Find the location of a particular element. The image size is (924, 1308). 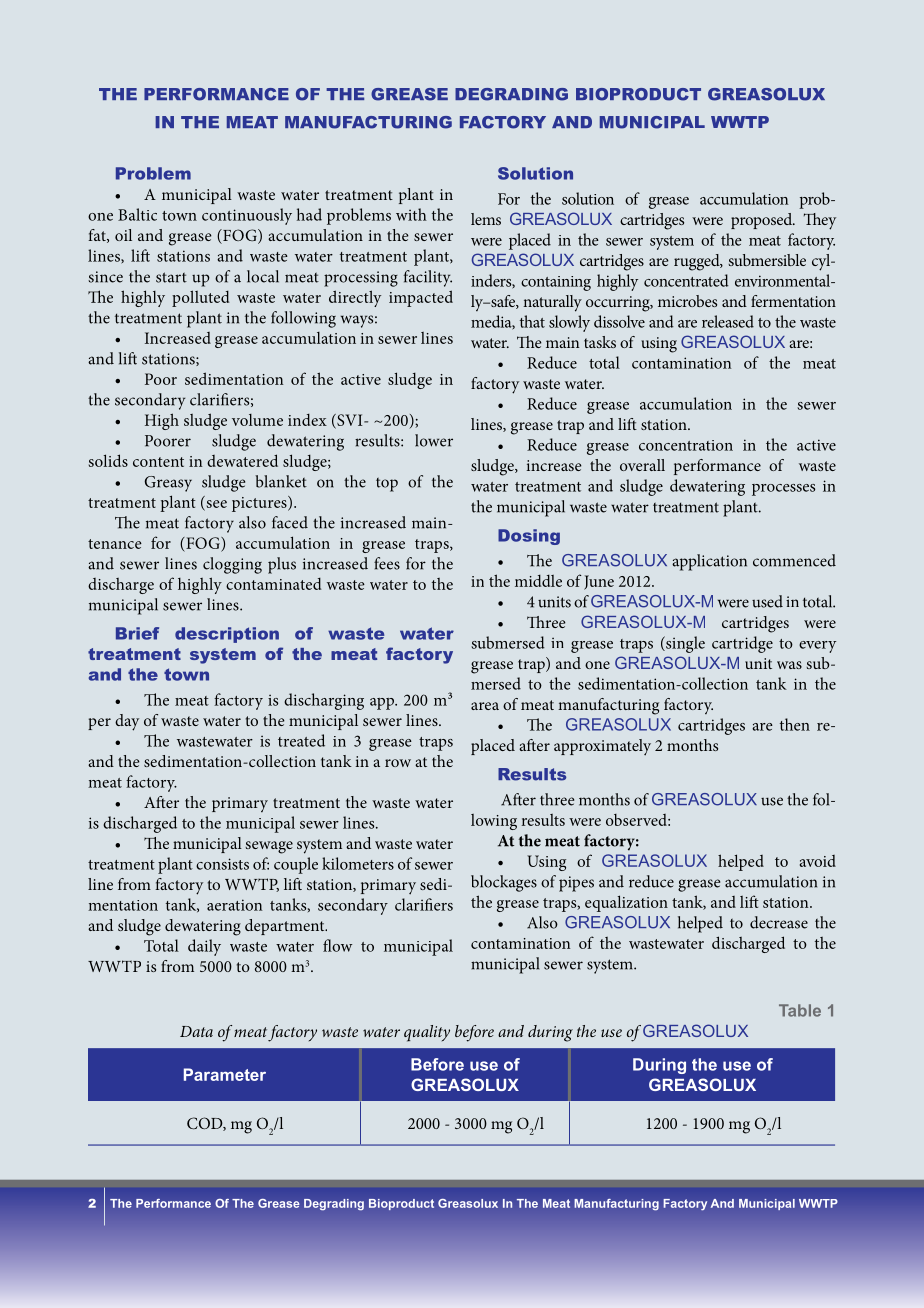

concentration is located at coordinates (686, 445).
